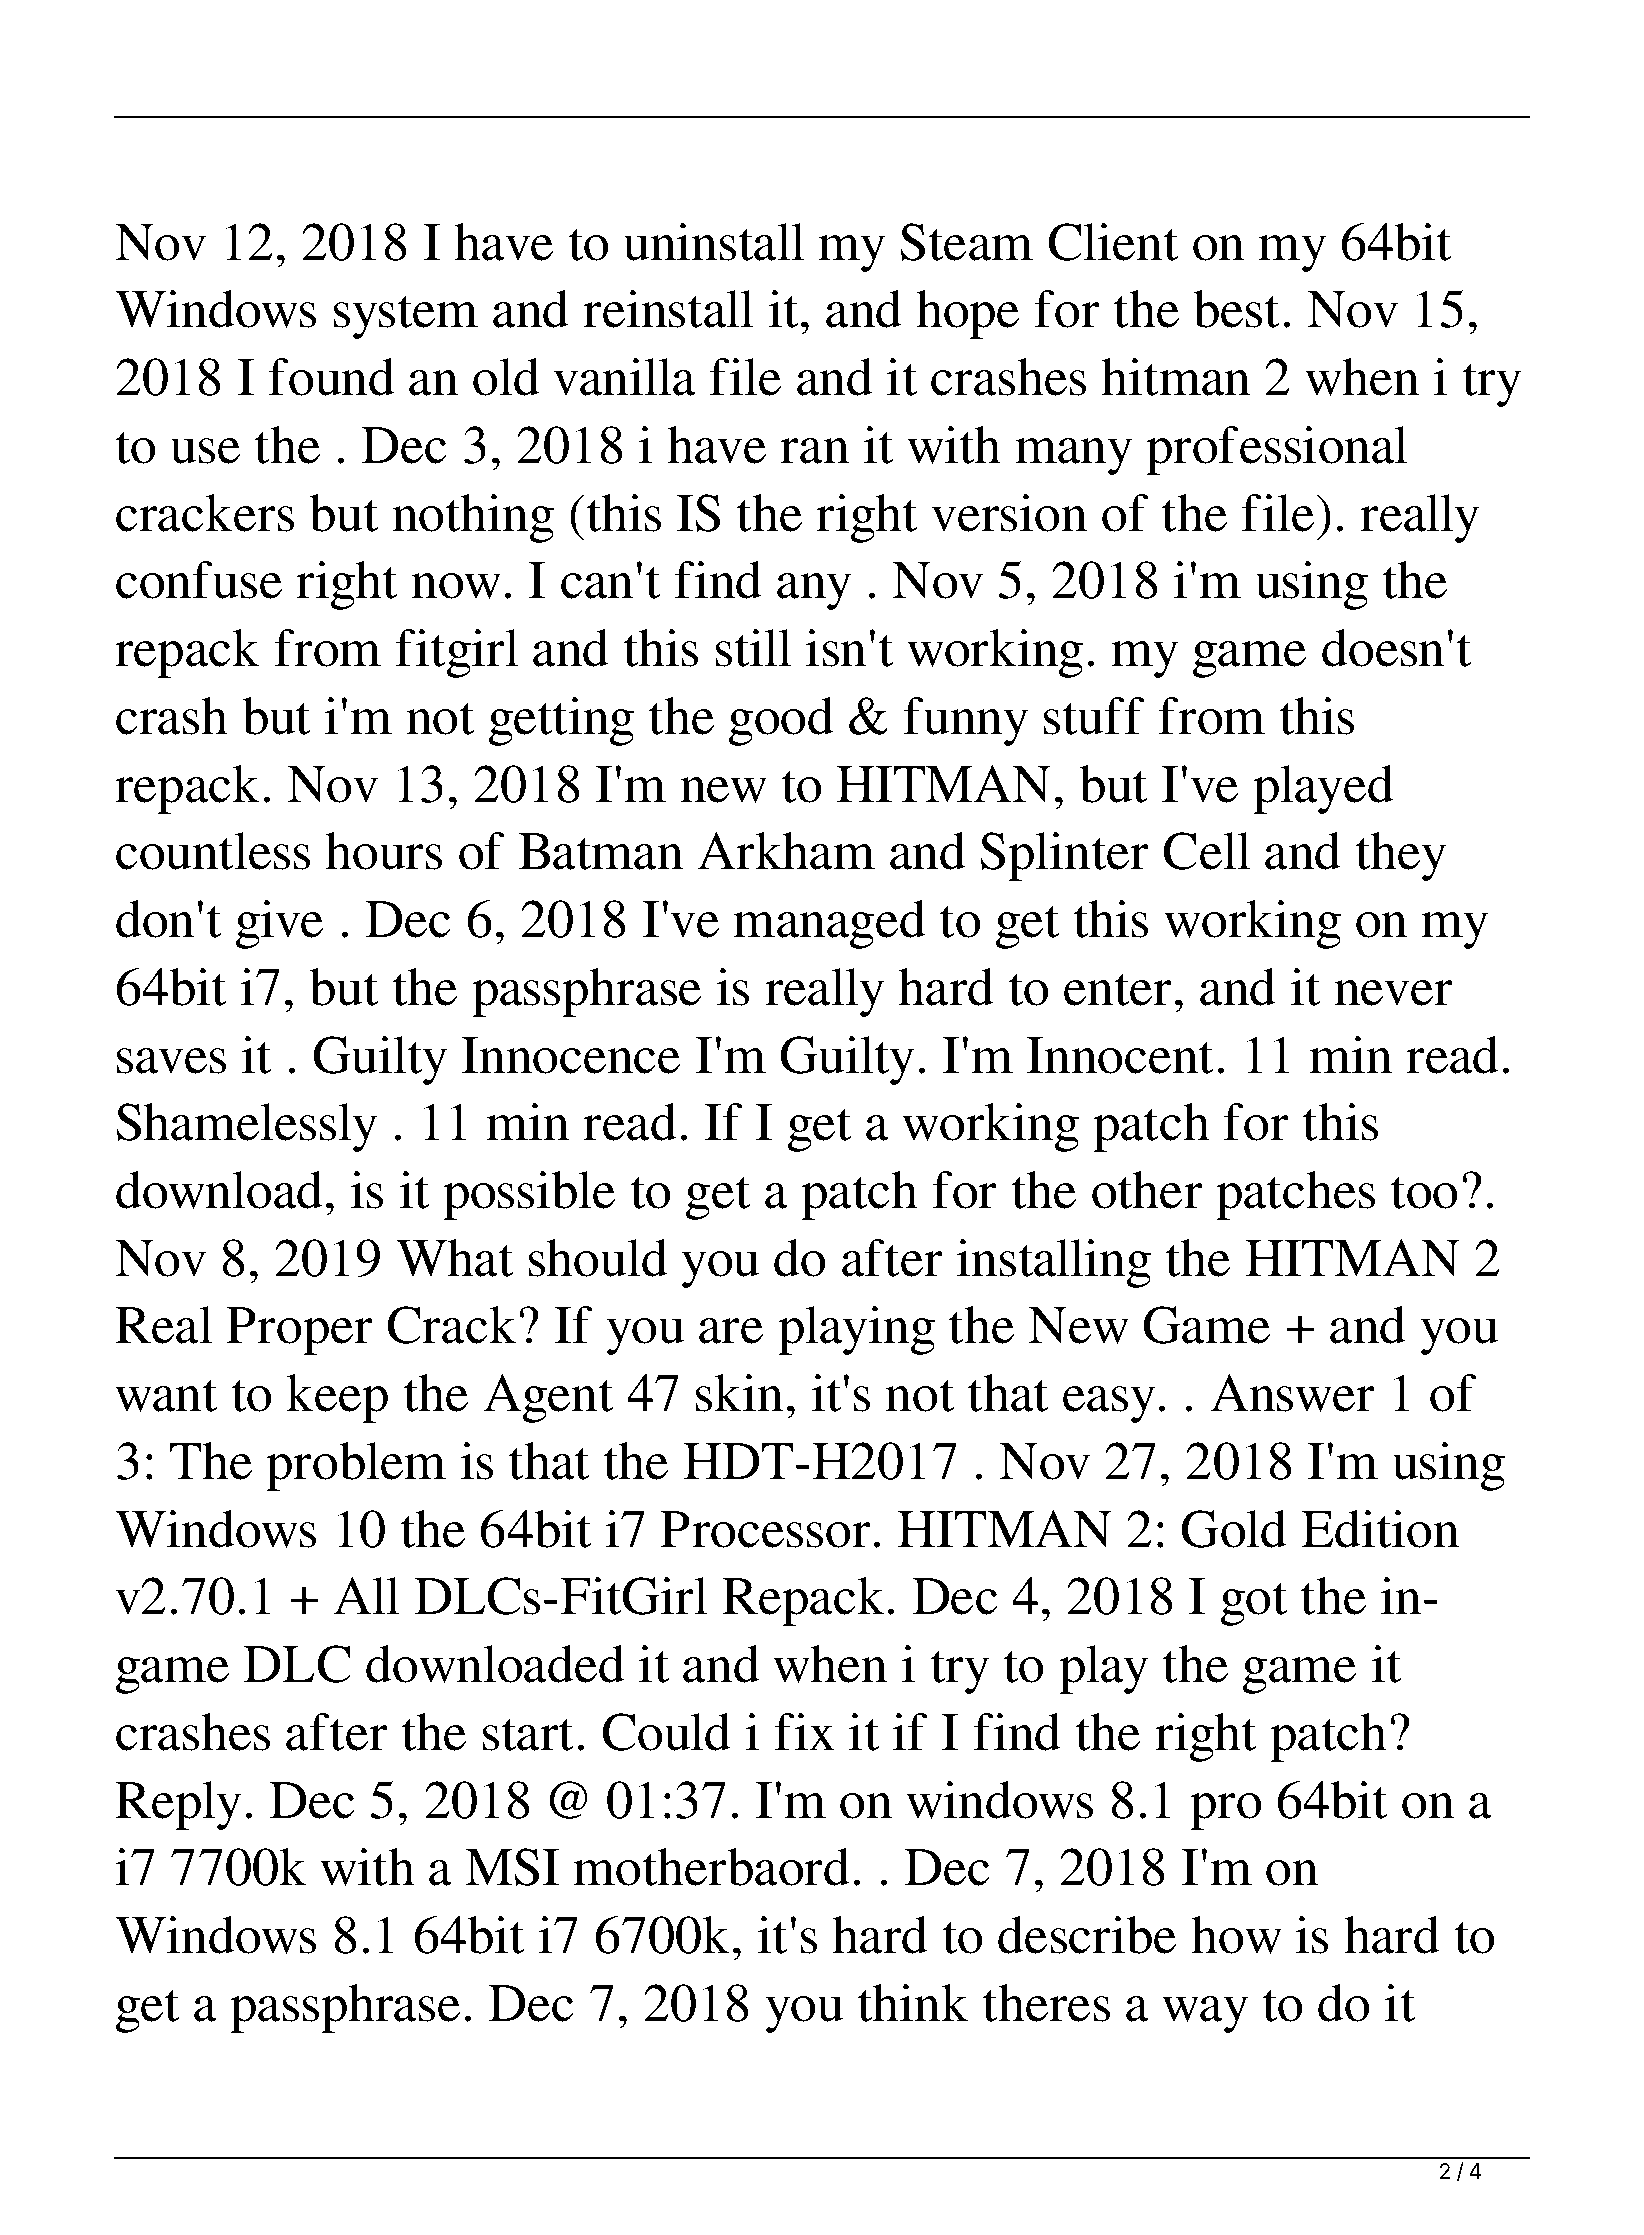  I want to click on keep, so click(337, 1398).
